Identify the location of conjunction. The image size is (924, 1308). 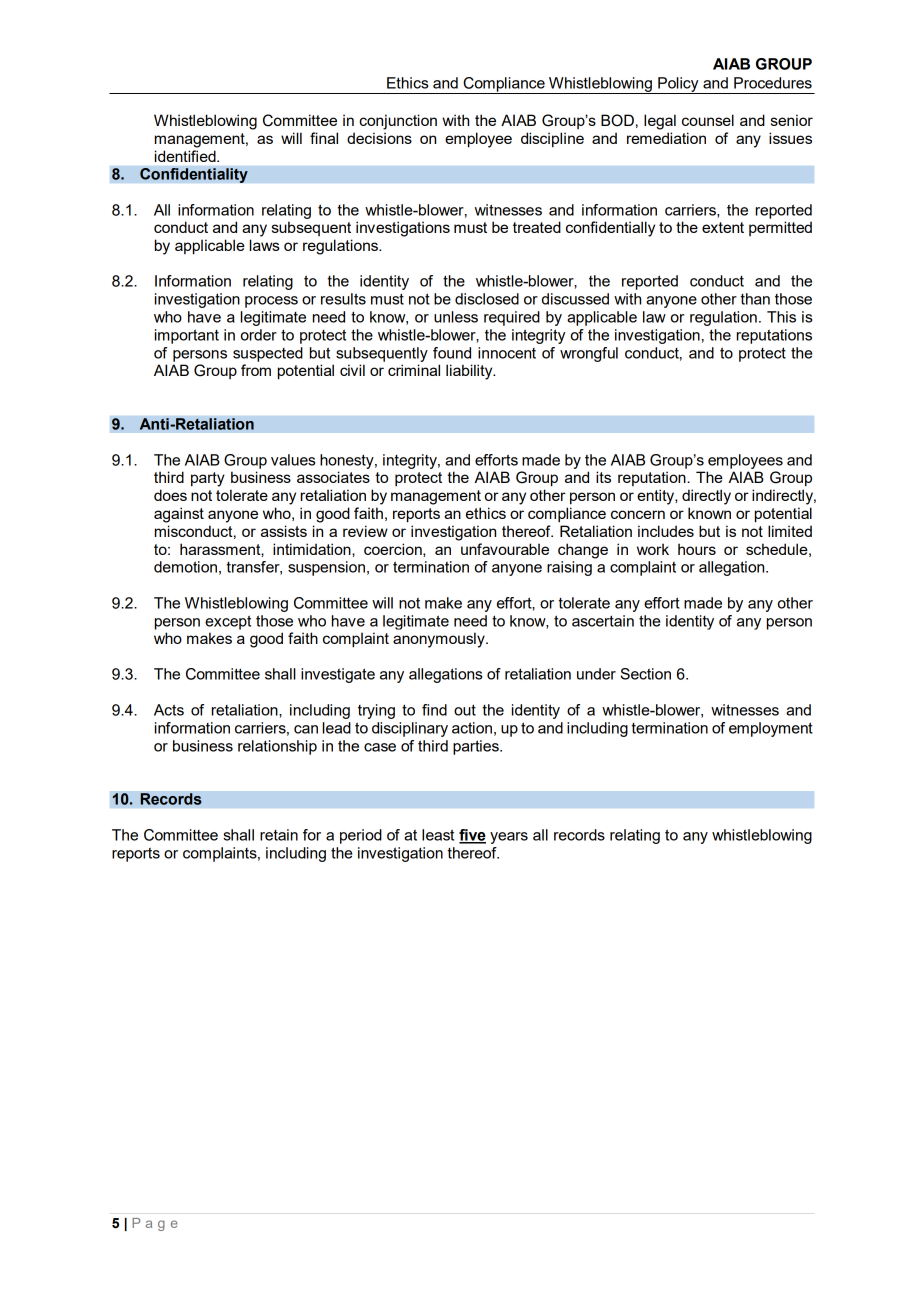
(398, 122).
